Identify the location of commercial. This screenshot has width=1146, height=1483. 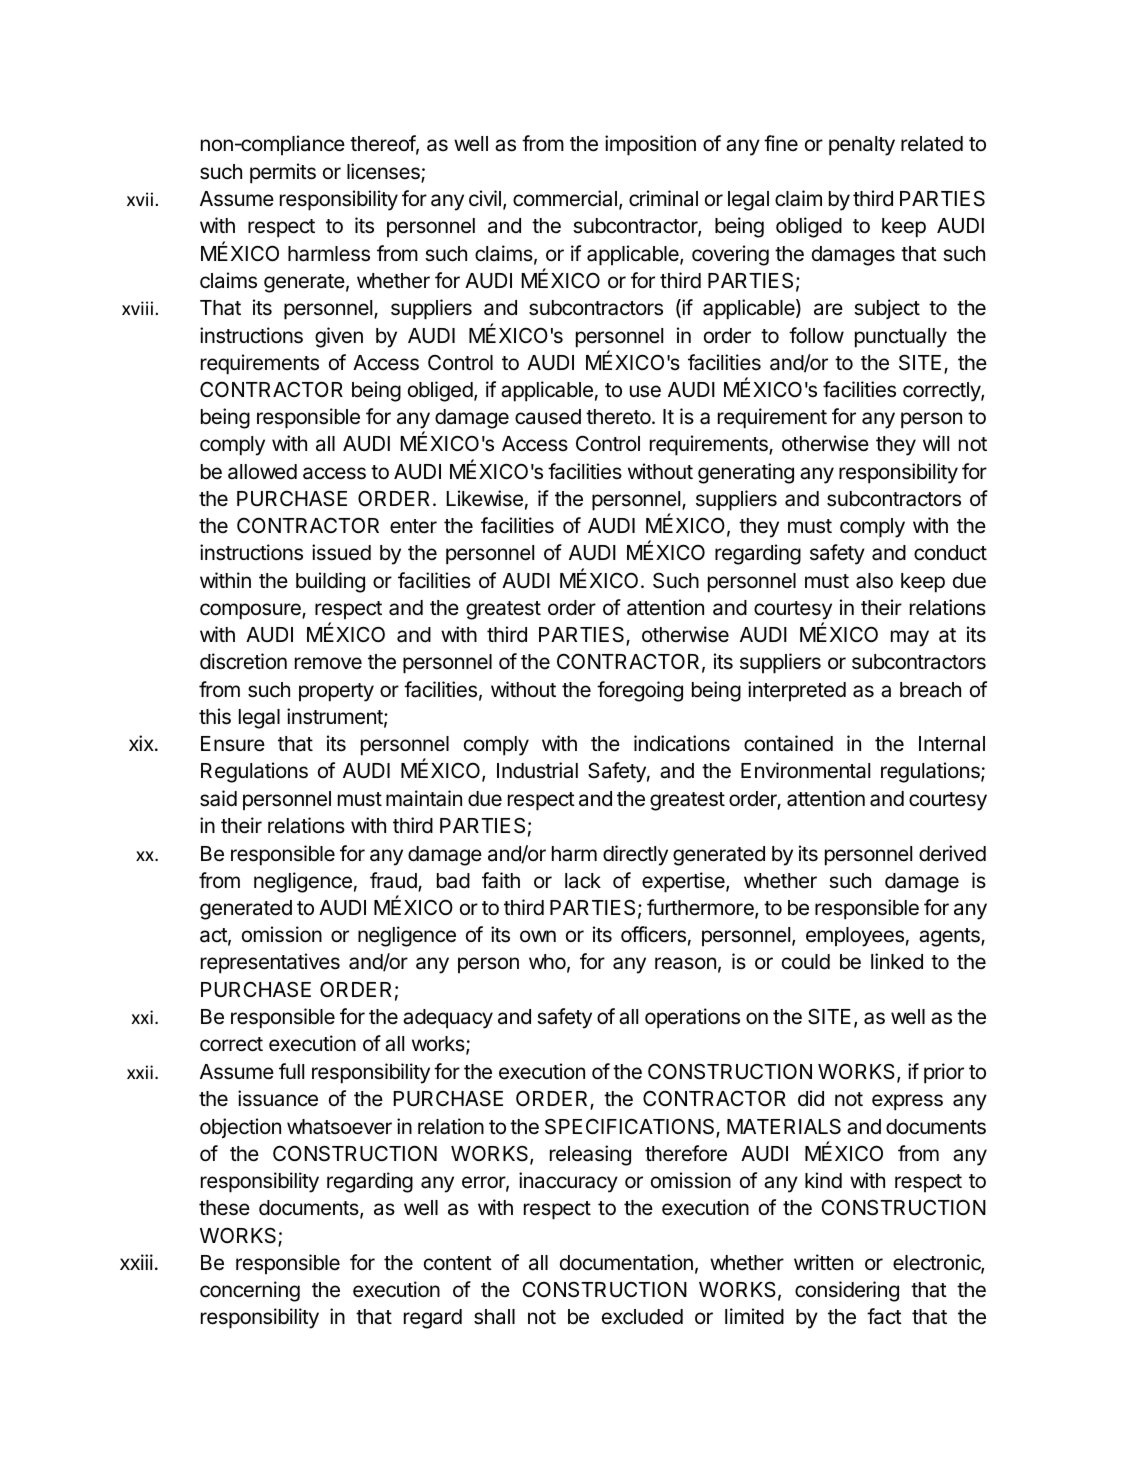
(565, 198).
